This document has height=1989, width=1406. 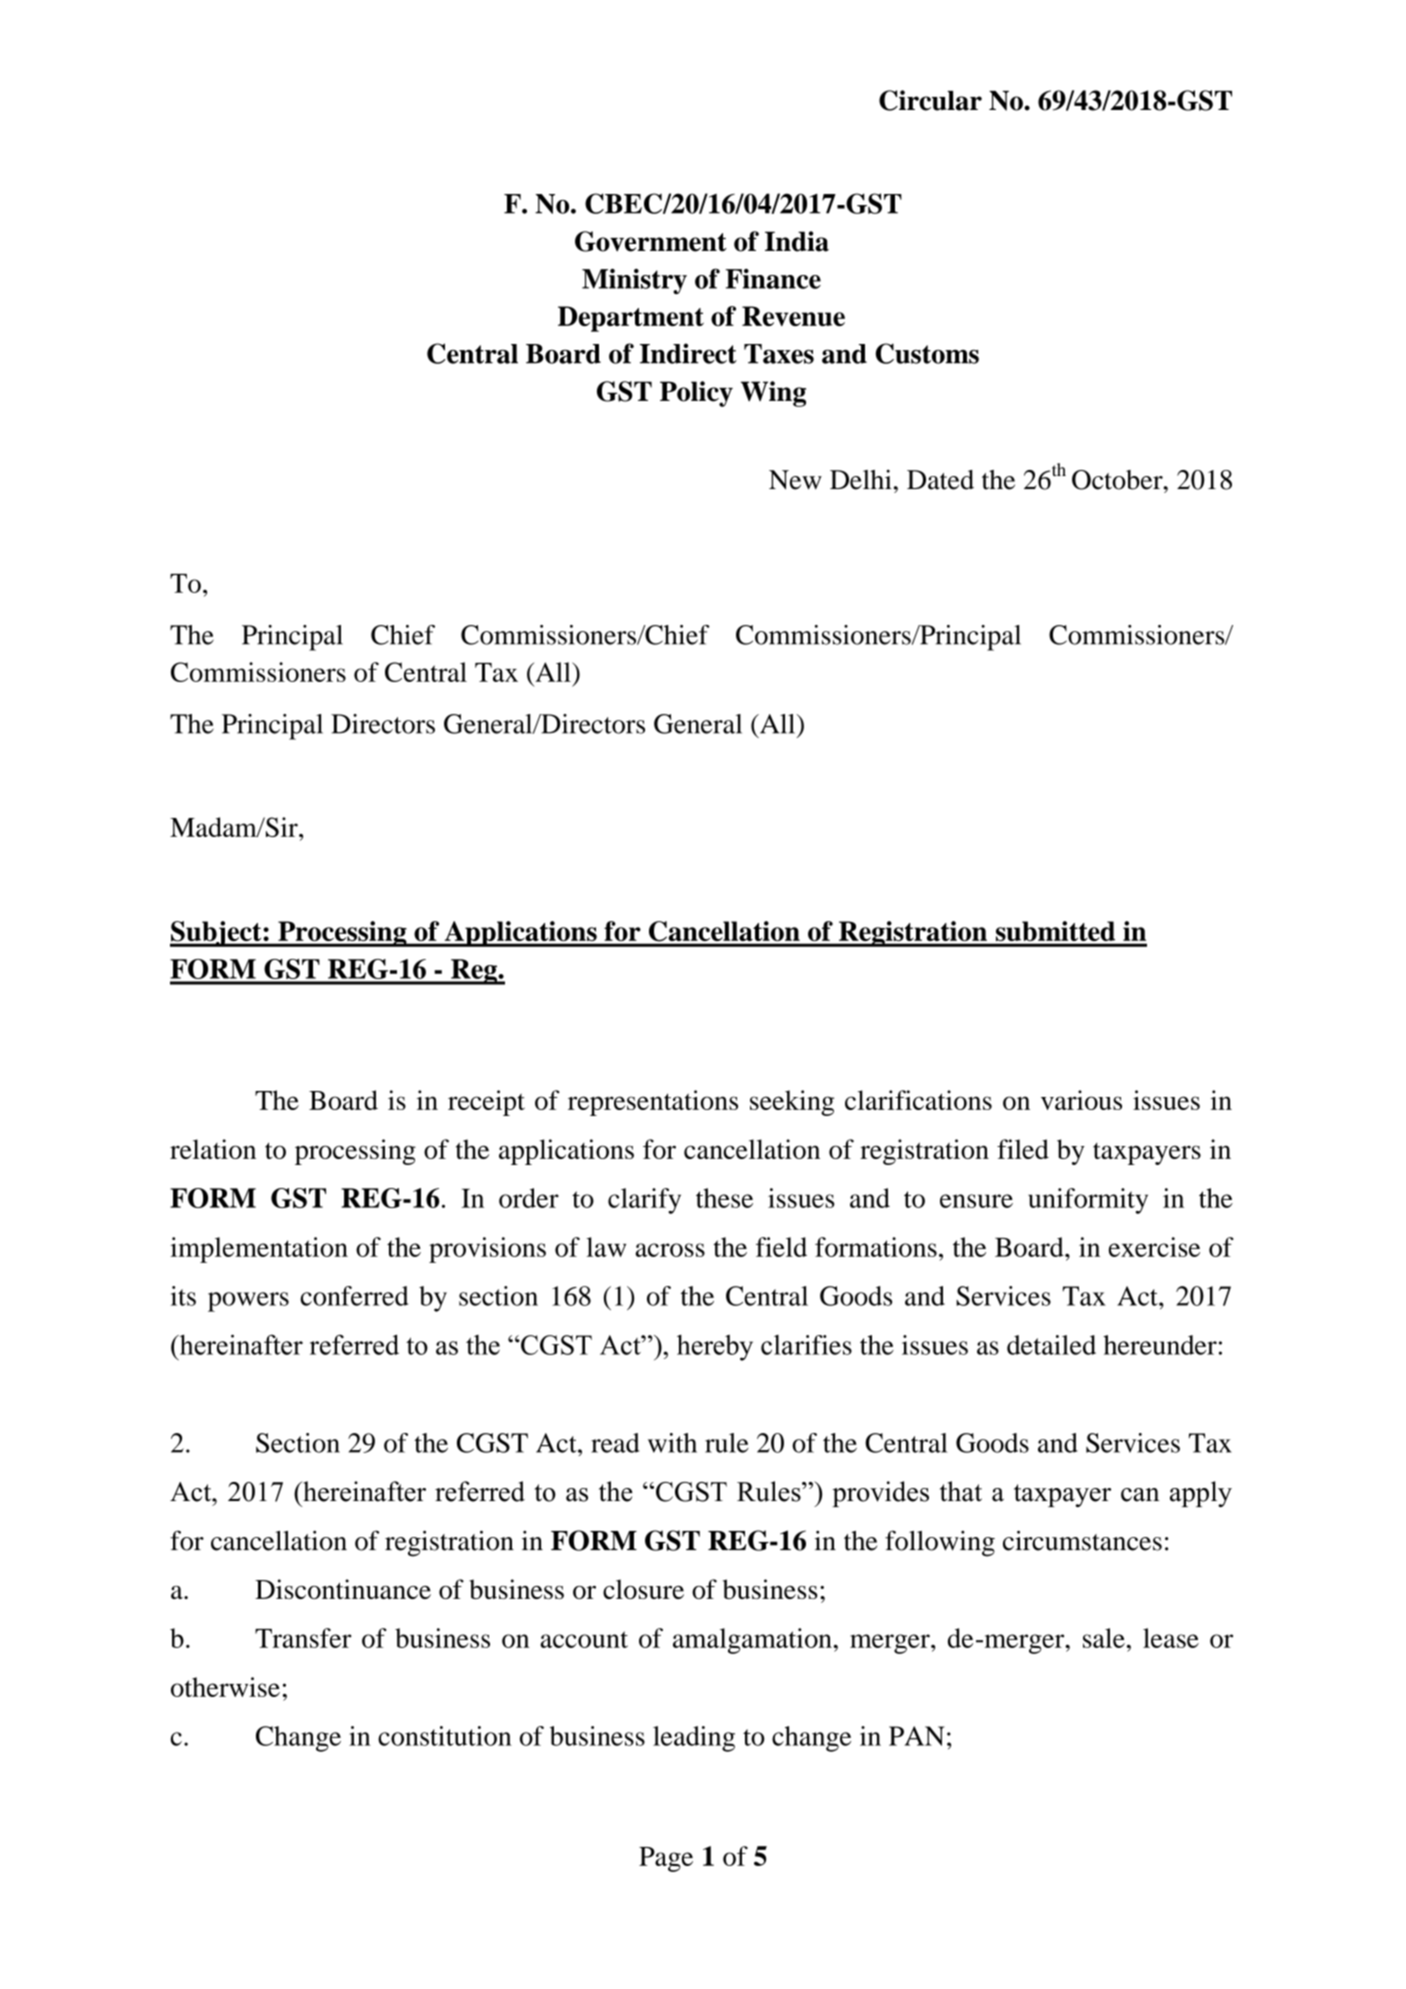 I want to click on Department, so click(x=631, y=319).
